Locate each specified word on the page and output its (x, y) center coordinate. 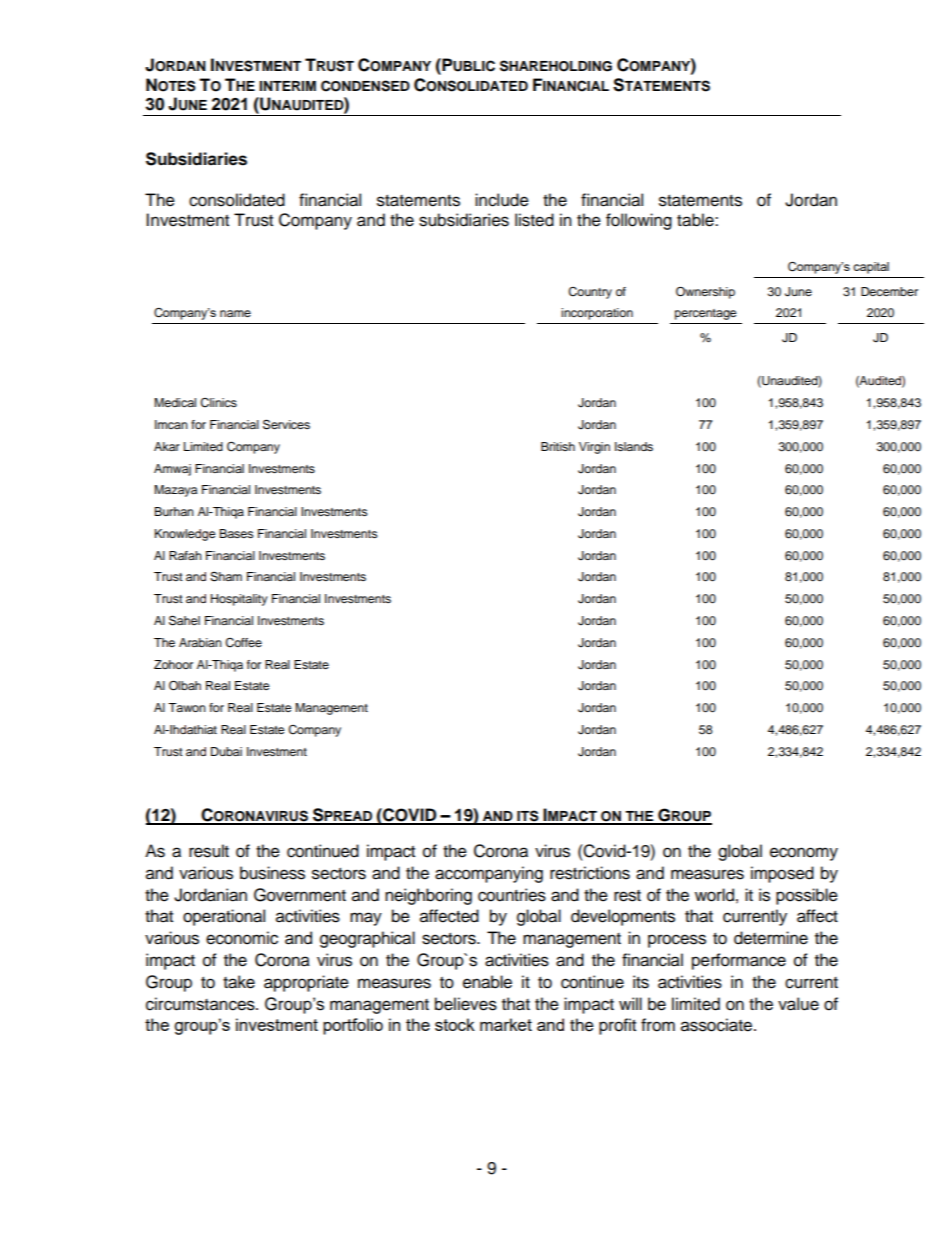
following (639, 221)
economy (804, 854)
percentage (706, 314)
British (558, 446)
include (502, 200)
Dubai (226, 751)
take (239, 982)
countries (512, 895)
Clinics (218, 403)
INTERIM (287, 86)
